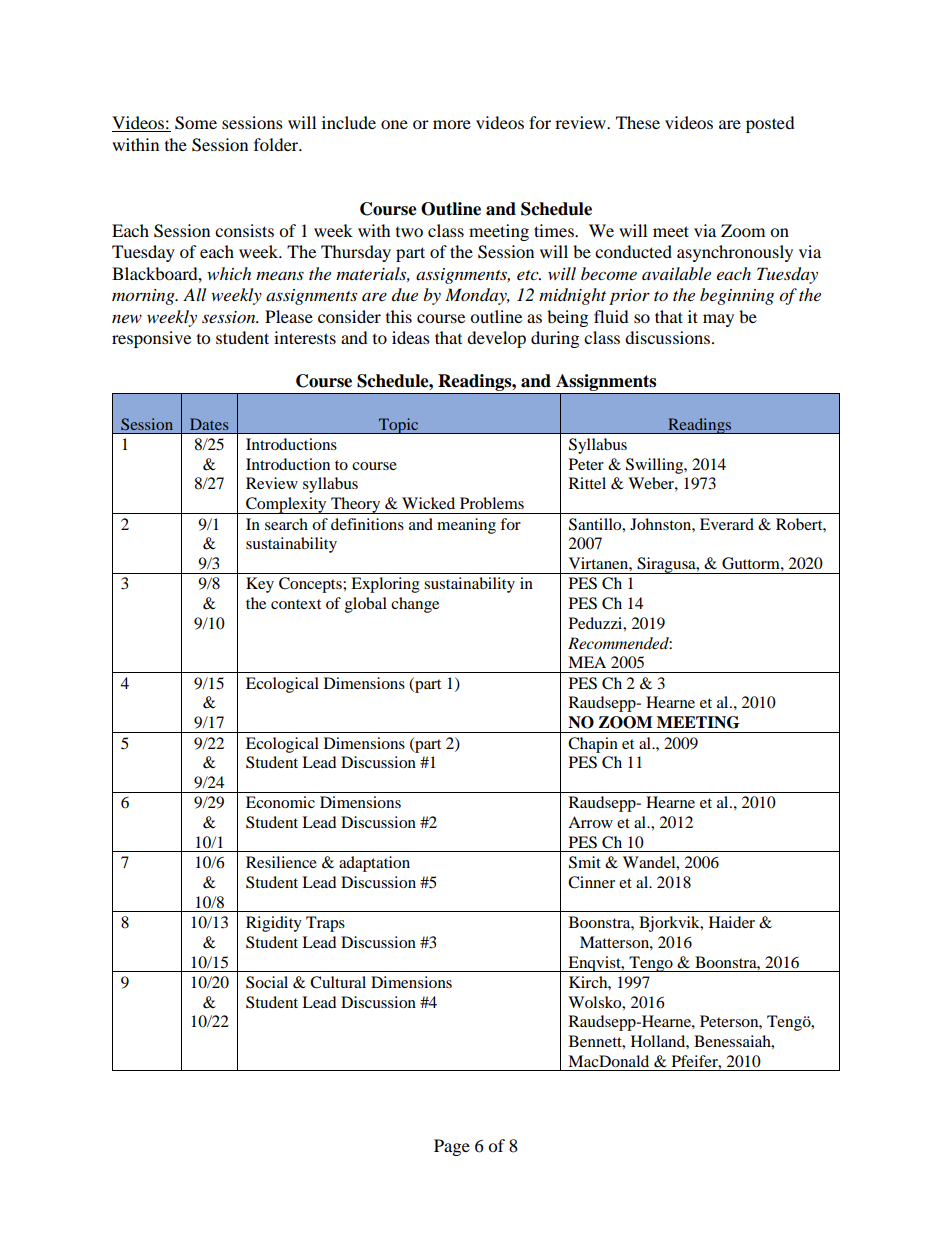 This page has height=1233, width=952. I want to click on more, so click(452, 124).
